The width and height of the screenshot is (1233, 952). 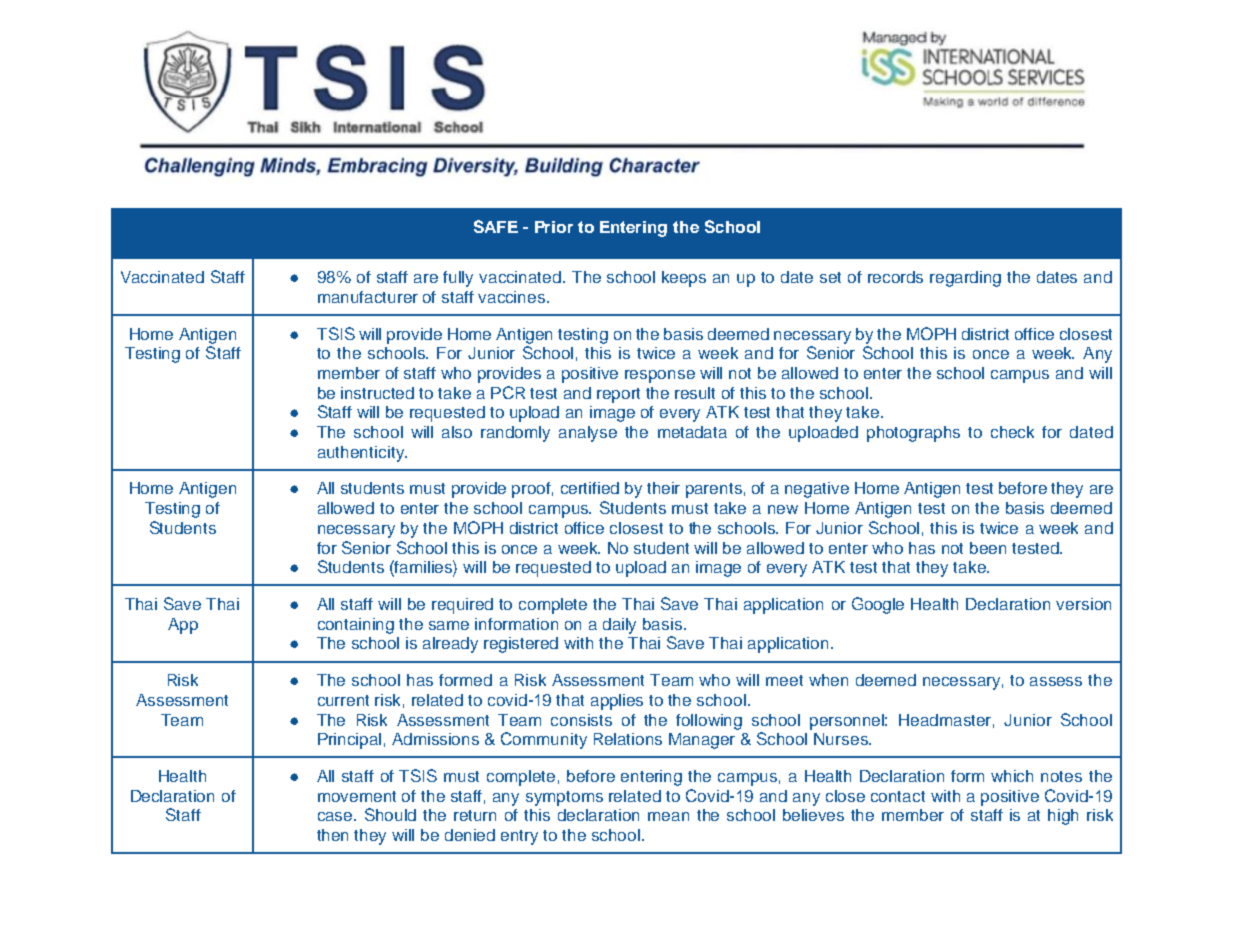 I want to click on Should, so click(x=390, y=814).
